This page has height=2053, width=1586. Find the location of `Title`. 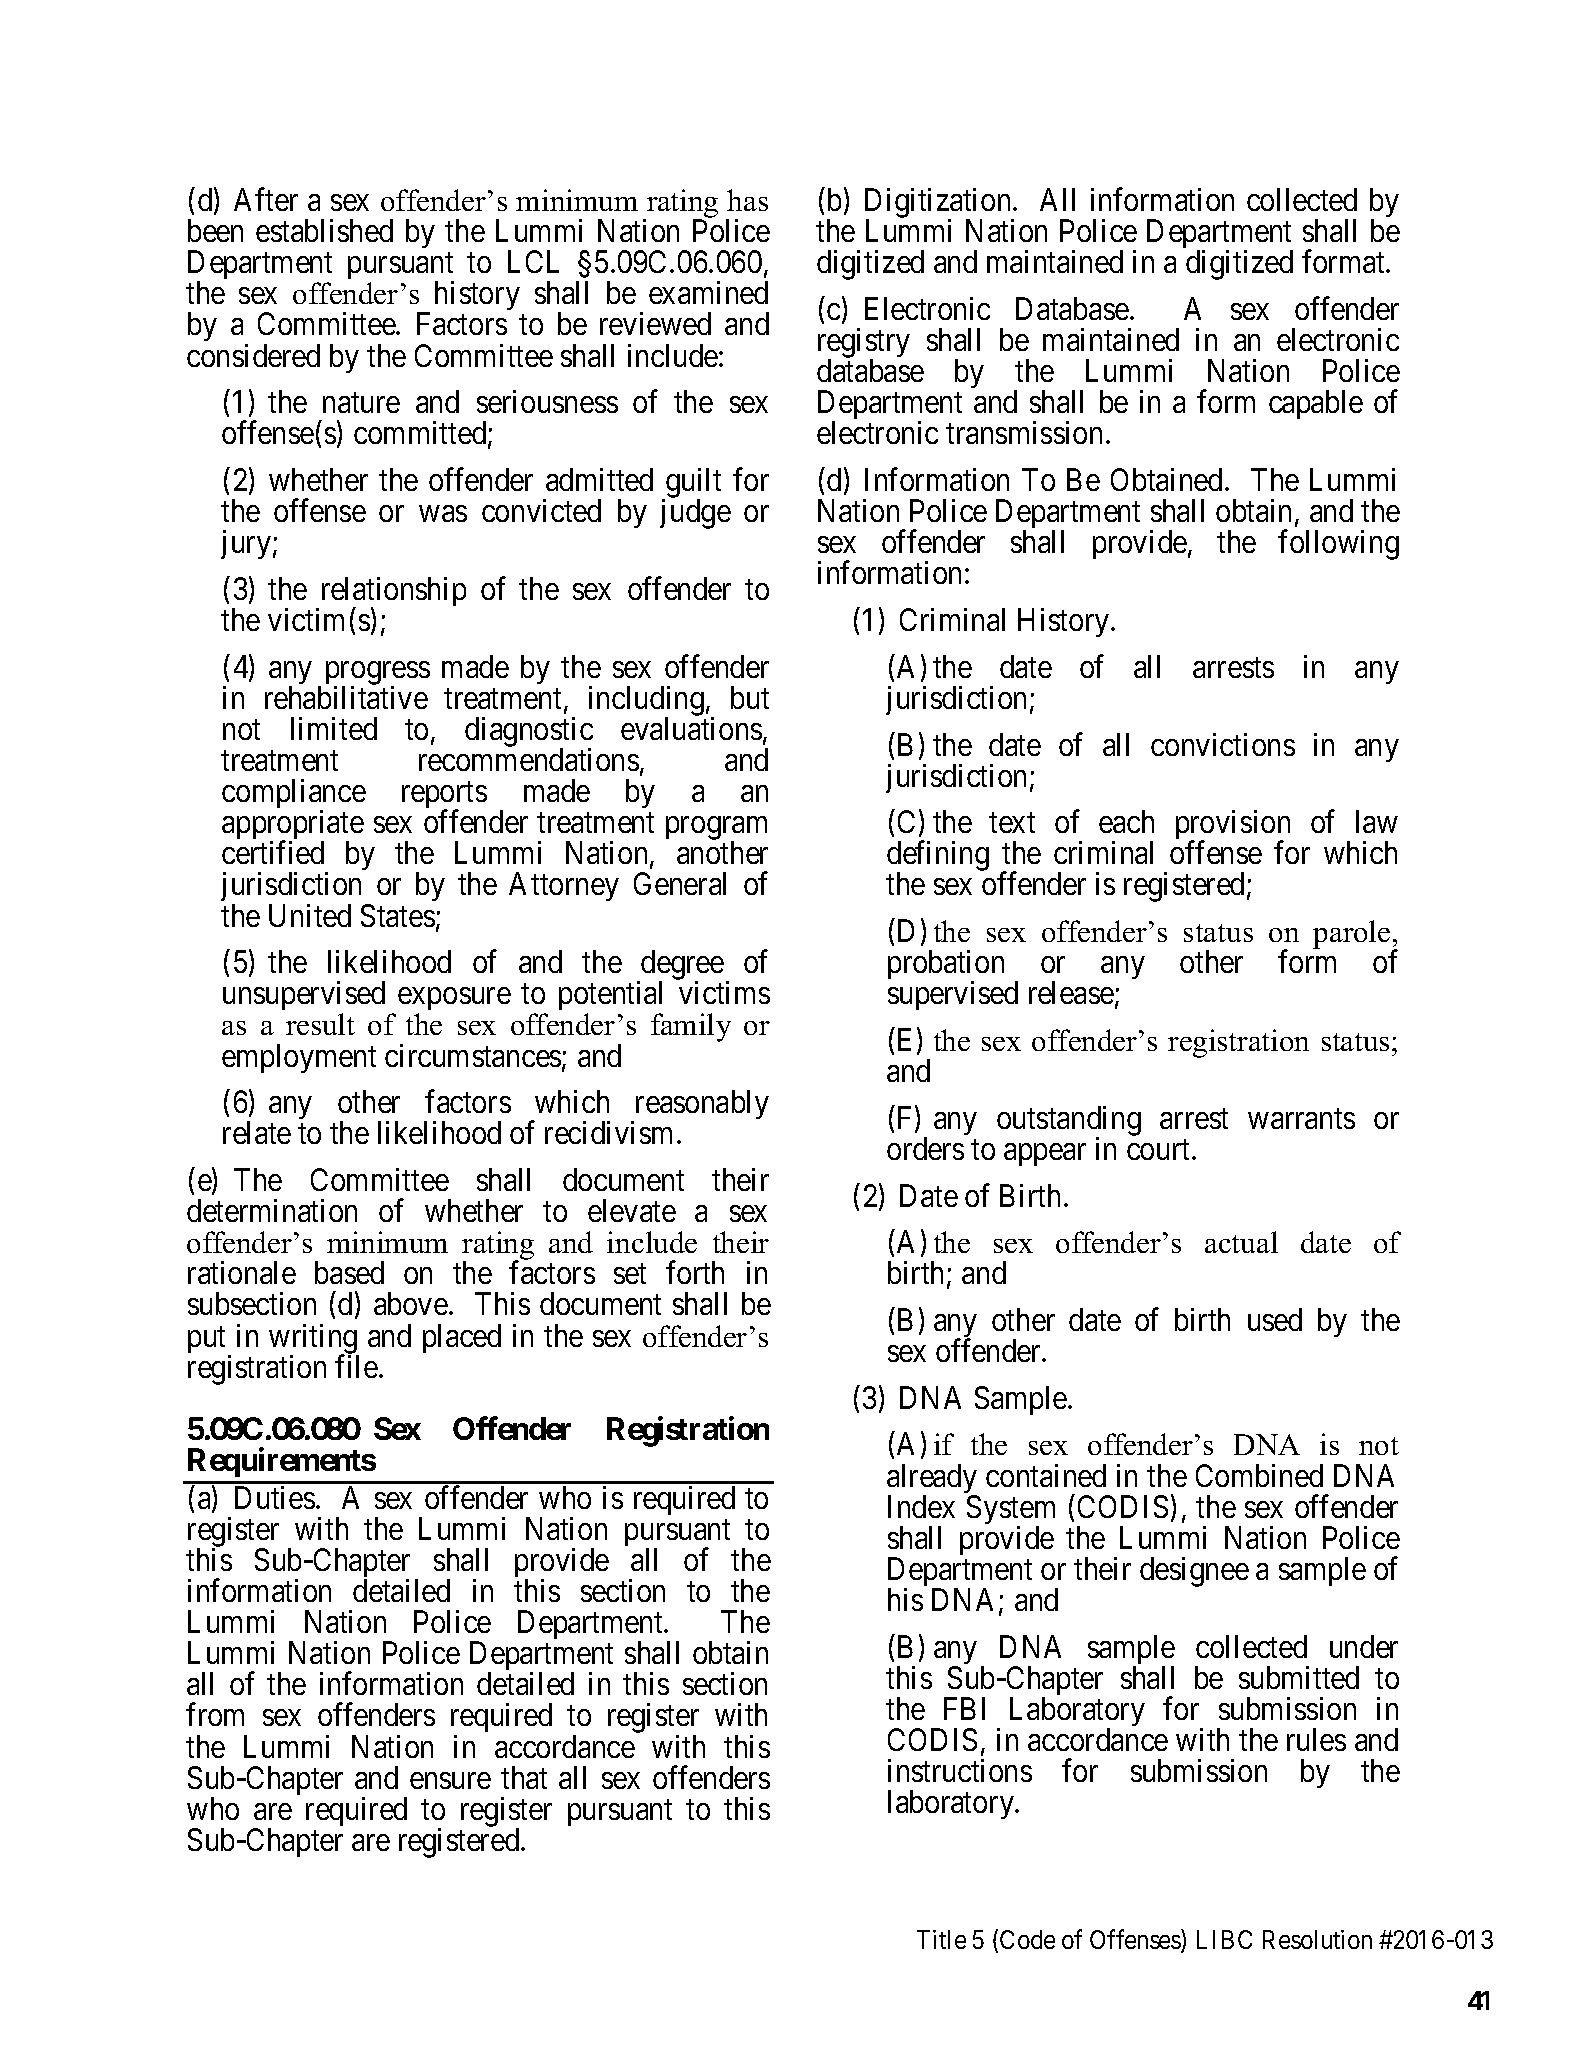

Title is located at coordinates (941, 1939).
